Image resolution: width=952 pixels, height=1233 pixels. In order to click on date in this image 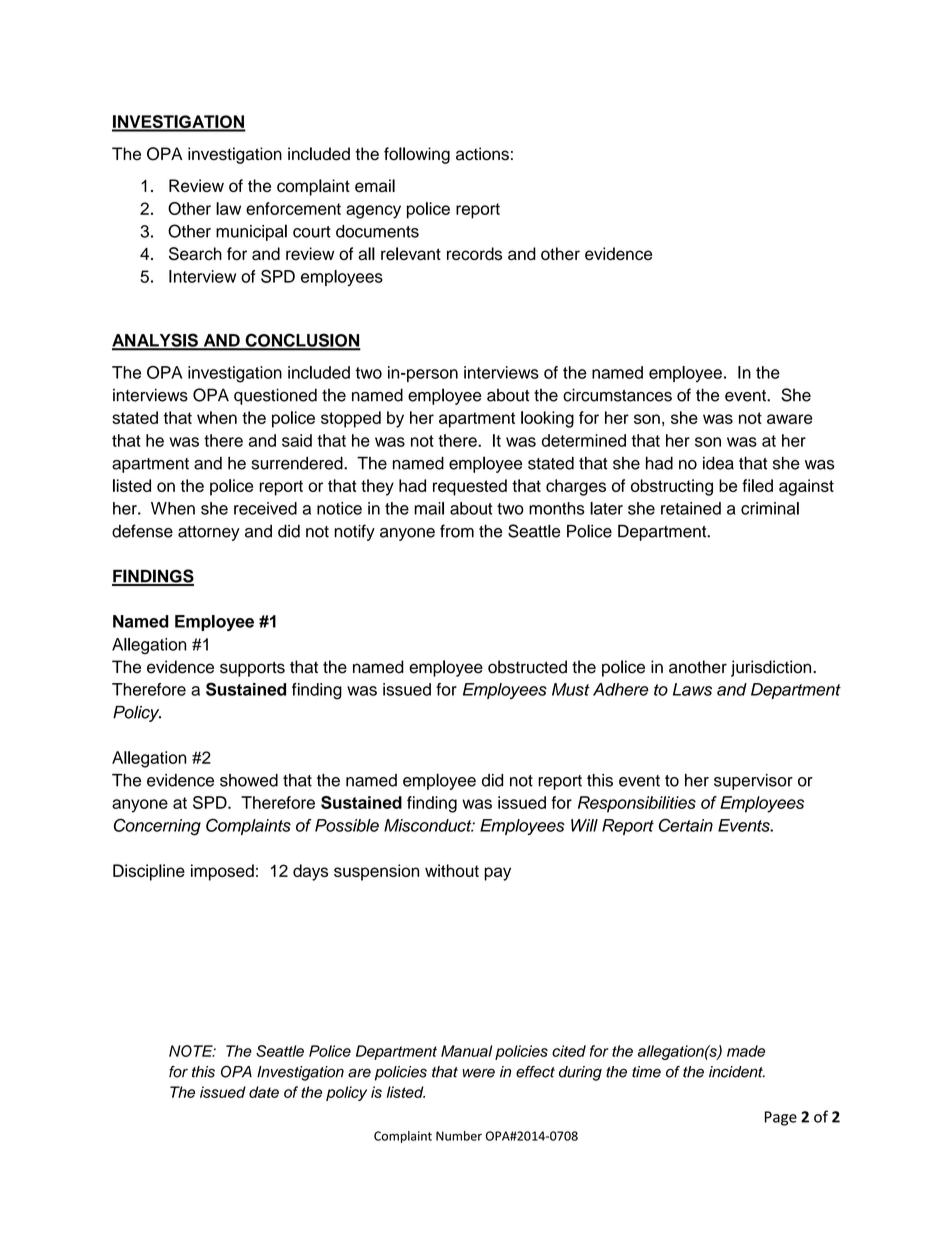, I will do `click(264, 1092)`.
